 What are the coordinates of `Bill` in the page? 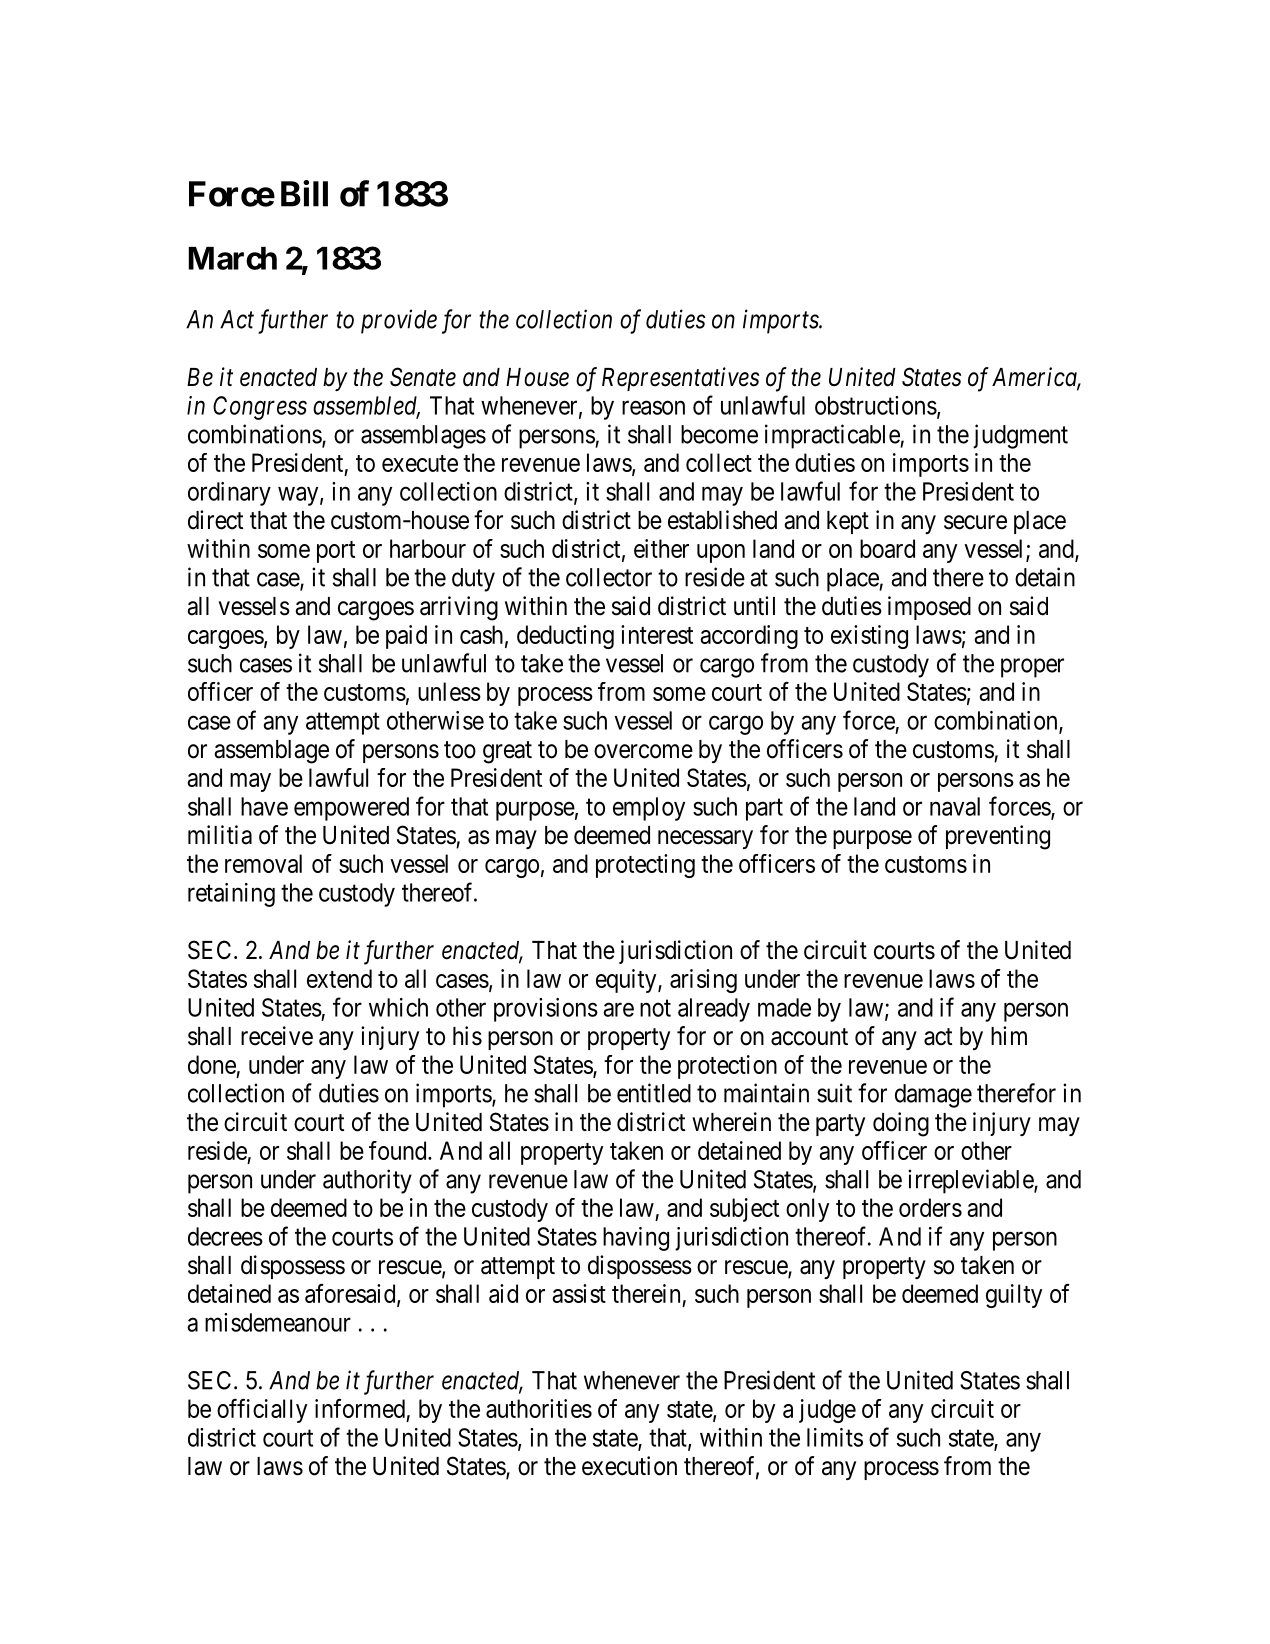 It's located at (304, 193).
